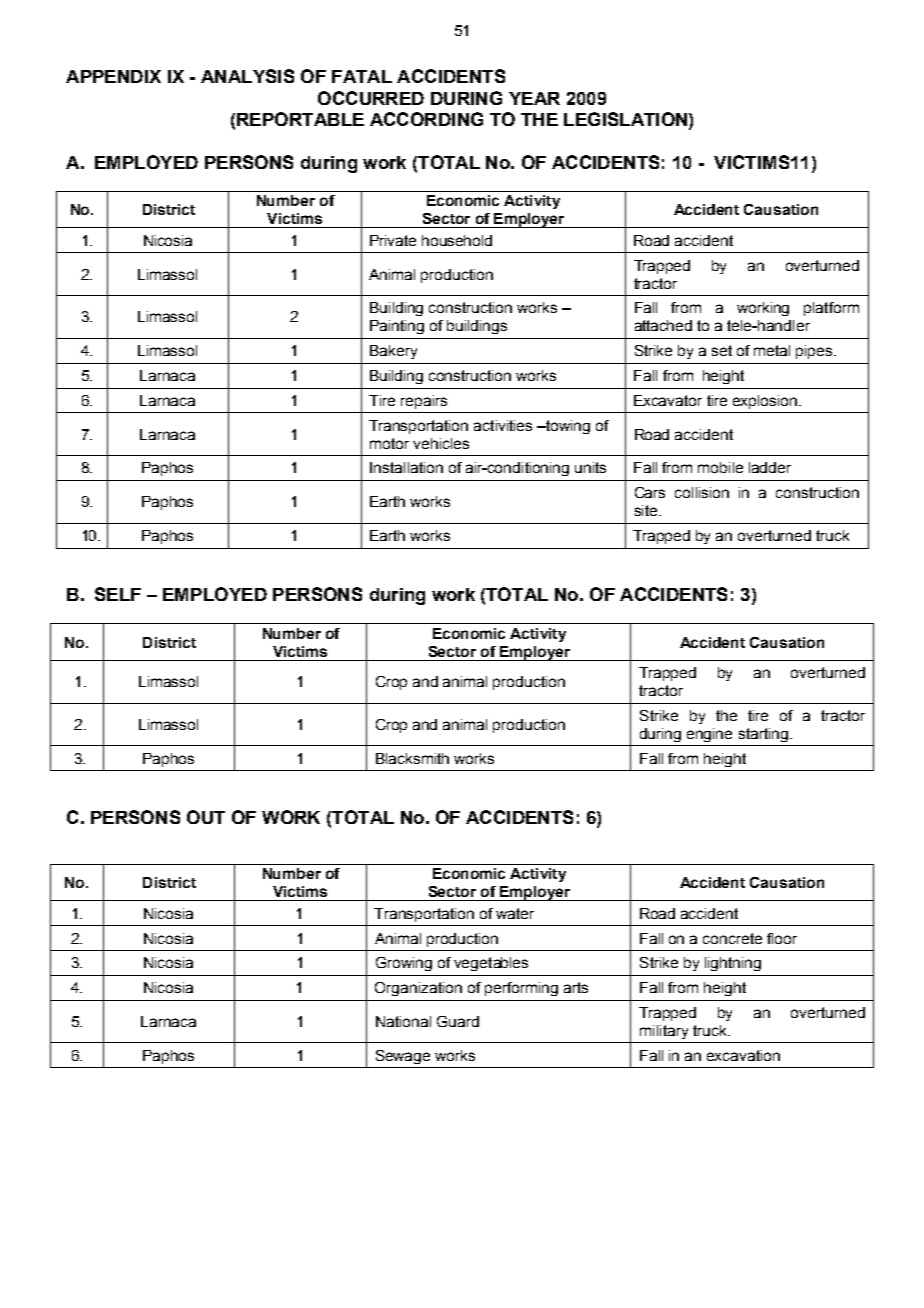  What do you see at coordinates (763, 735) in the screenshot?
I see `starting` at bounding box center [763, 735].
